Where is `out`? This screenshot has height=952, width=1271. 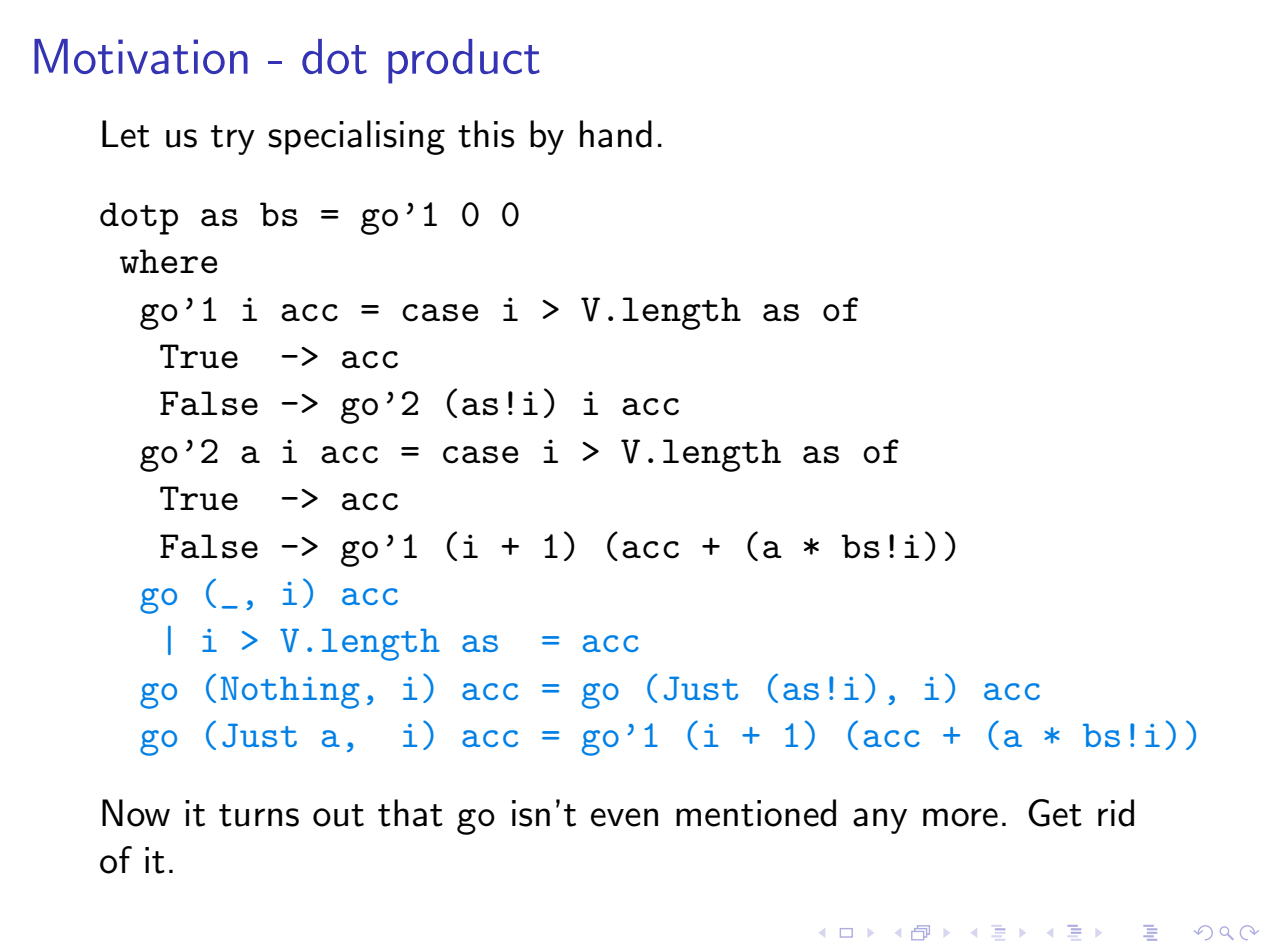 out is located at coordinates (338, 815).
